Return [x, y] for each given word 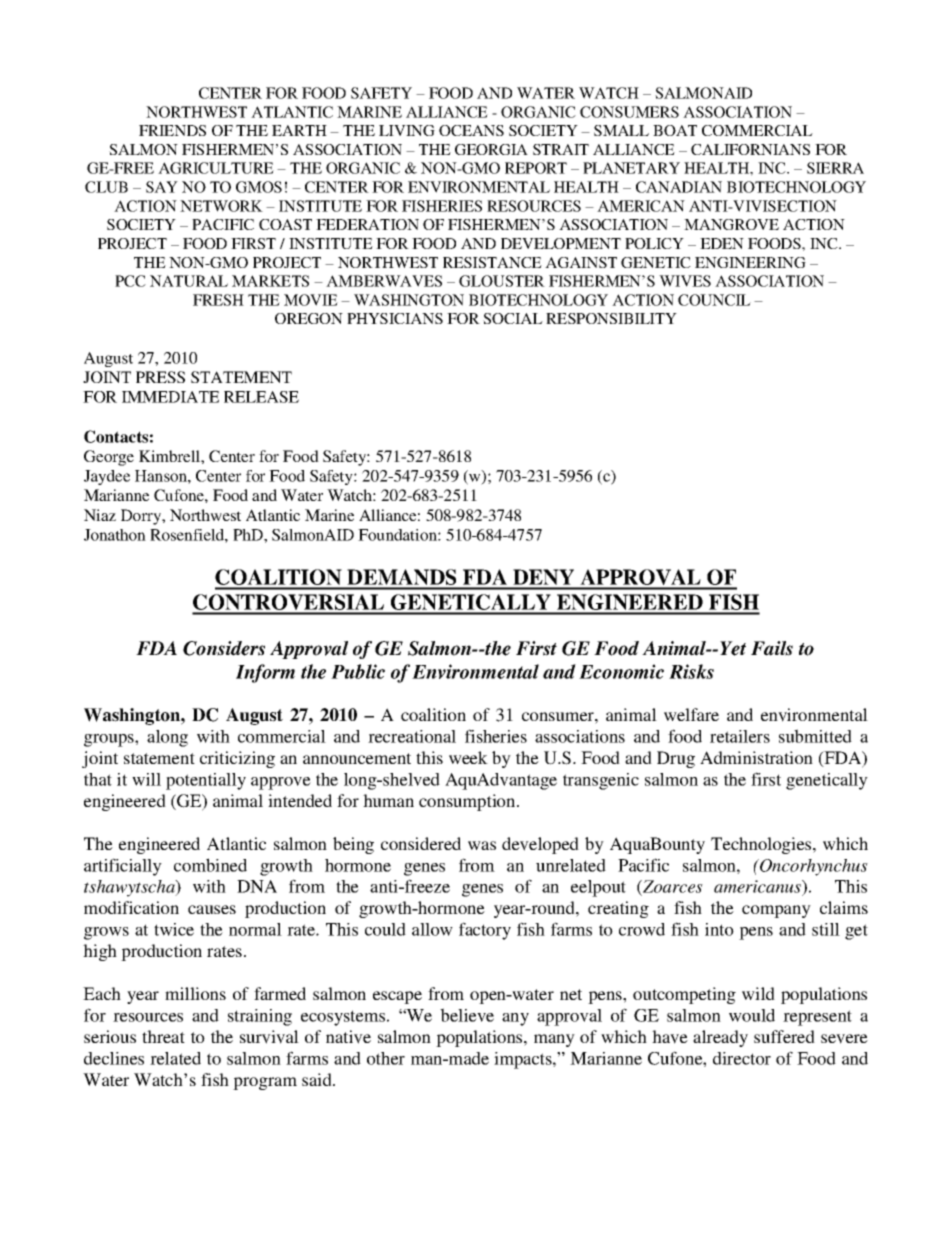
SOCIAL [513, 318]
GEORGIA [491, 149]
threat [163, 1036]
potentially [206, 781]
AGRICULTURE [216, 168]
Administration [756, 757]
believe [467, 1015]
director [742, 1058]
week [468, 757]
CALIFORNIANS [750, 149]
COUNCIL [714, 300]
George [109, 458]
